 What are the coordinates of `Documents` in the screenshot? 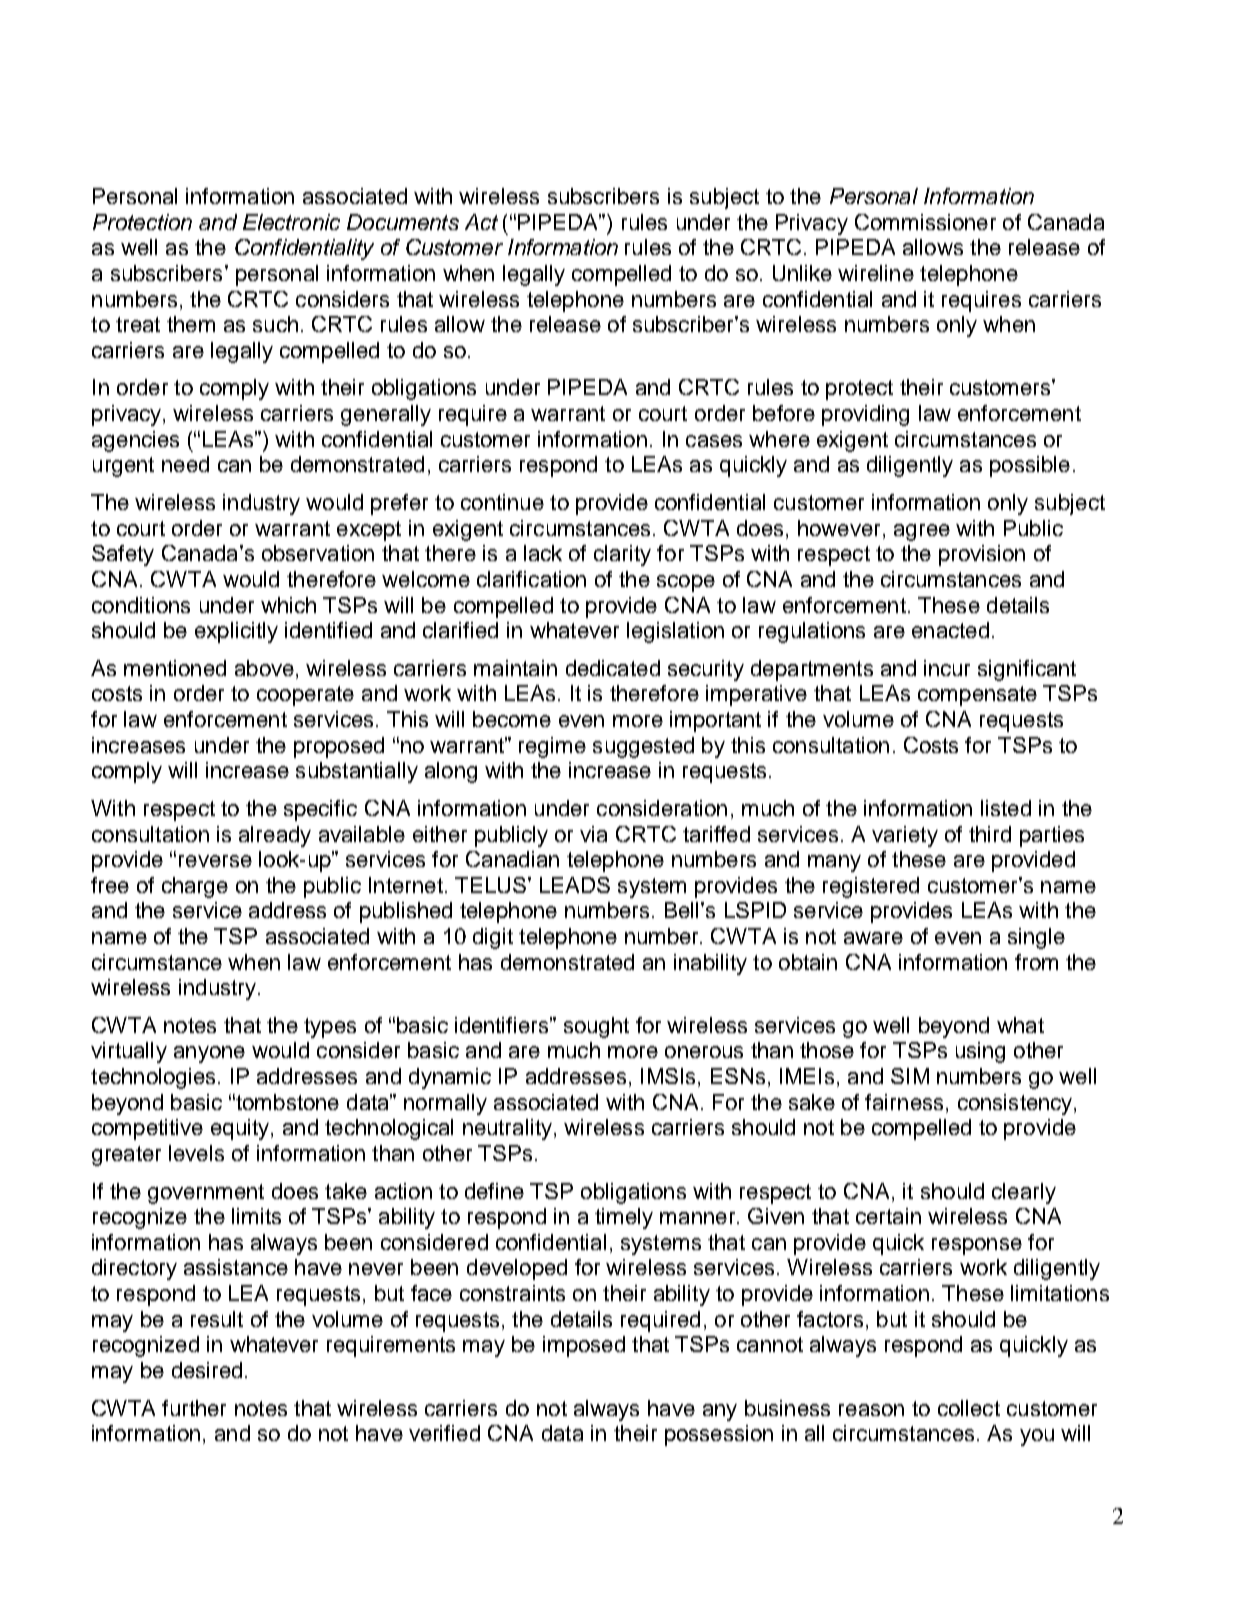 It's located at (403, 222).
